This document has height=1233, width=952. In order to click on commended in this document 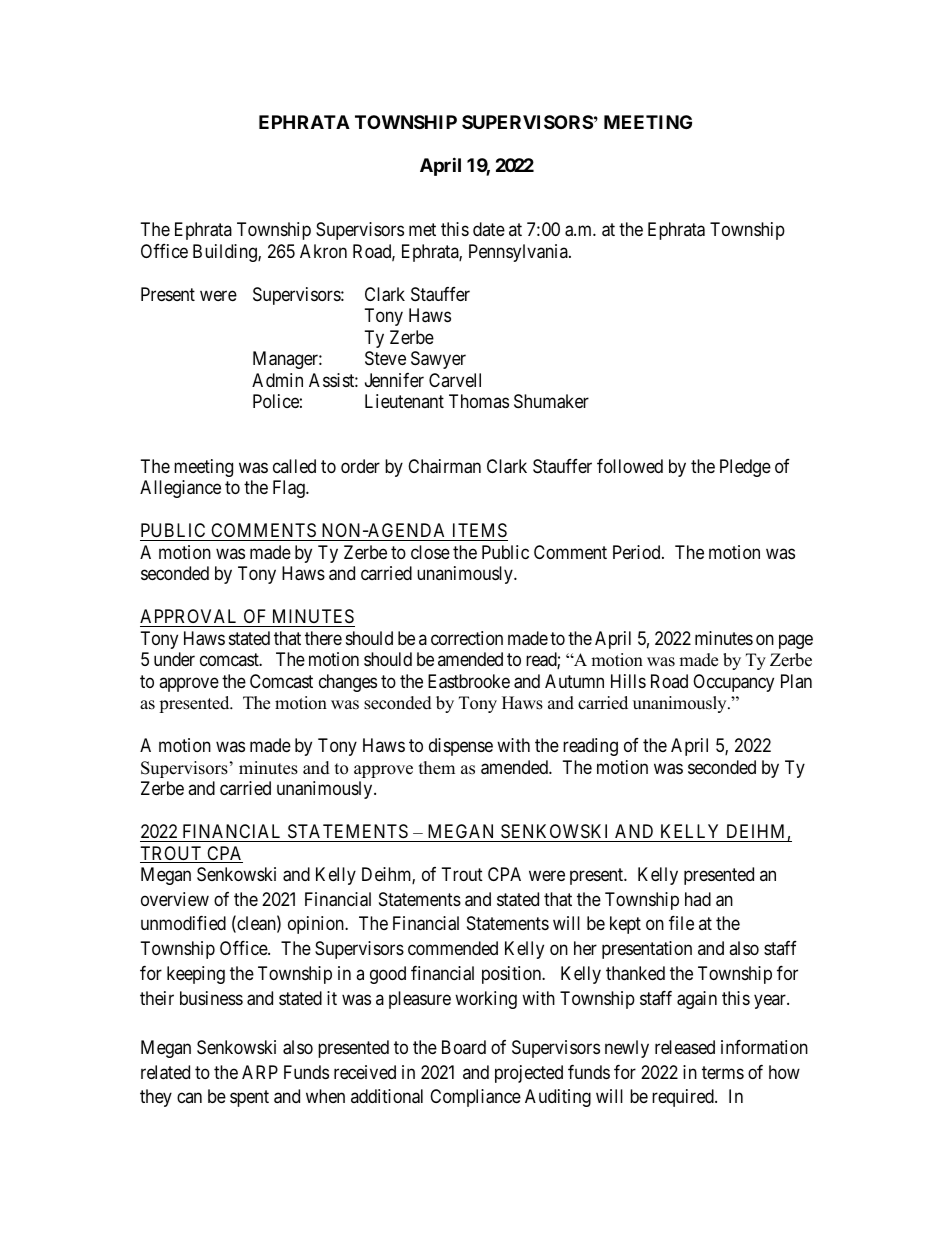, I will do `click(453, 948)`.
